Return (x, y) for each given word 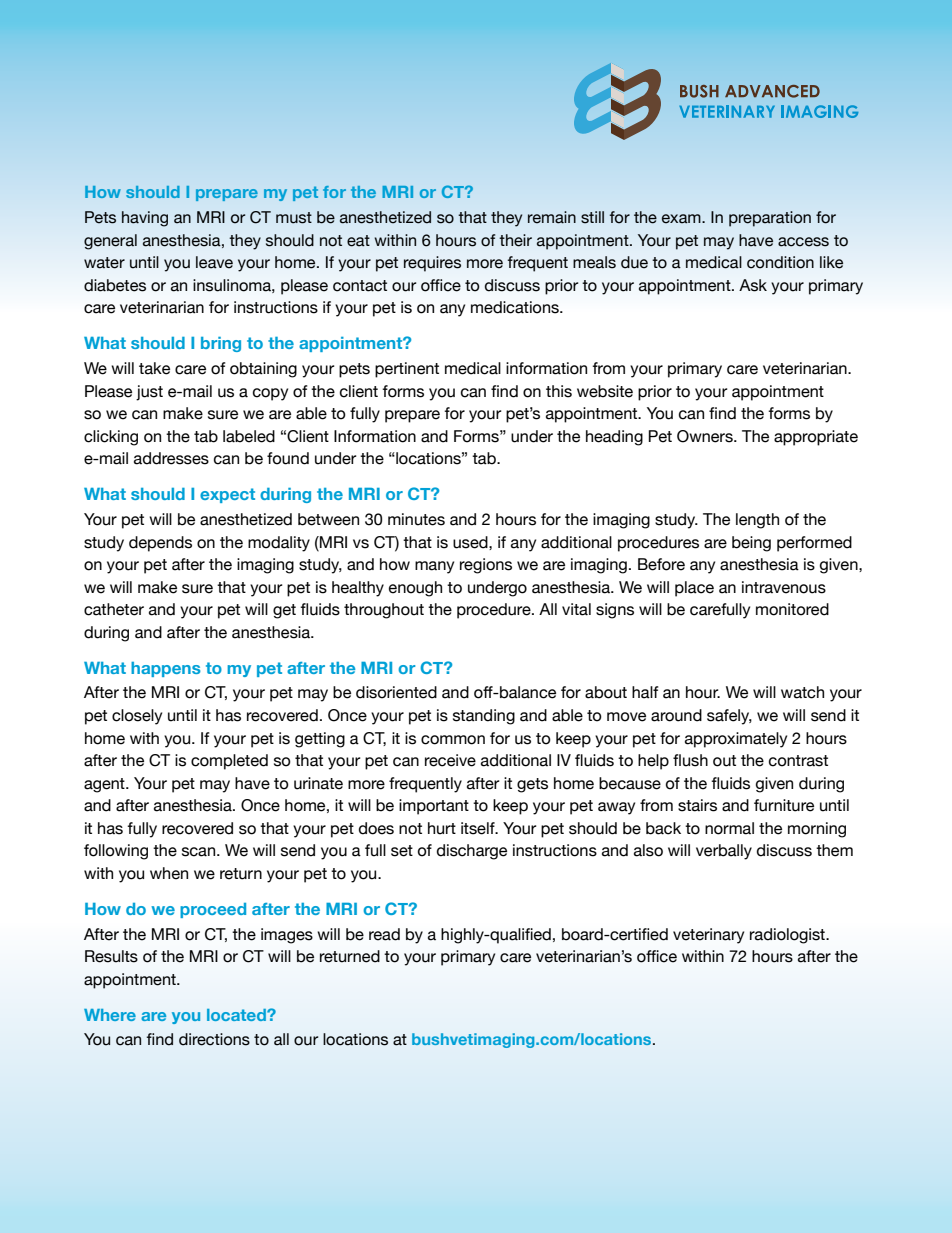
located (237, 1015)
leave (214, 262)
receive (450, 760)
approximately (736, 740)
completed (229, 762)
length (757, 521)
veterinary (708, 936)
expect (227, 495)
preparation (770, 219)
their (515, 240)
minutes (416, 519)
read (384, 934)
